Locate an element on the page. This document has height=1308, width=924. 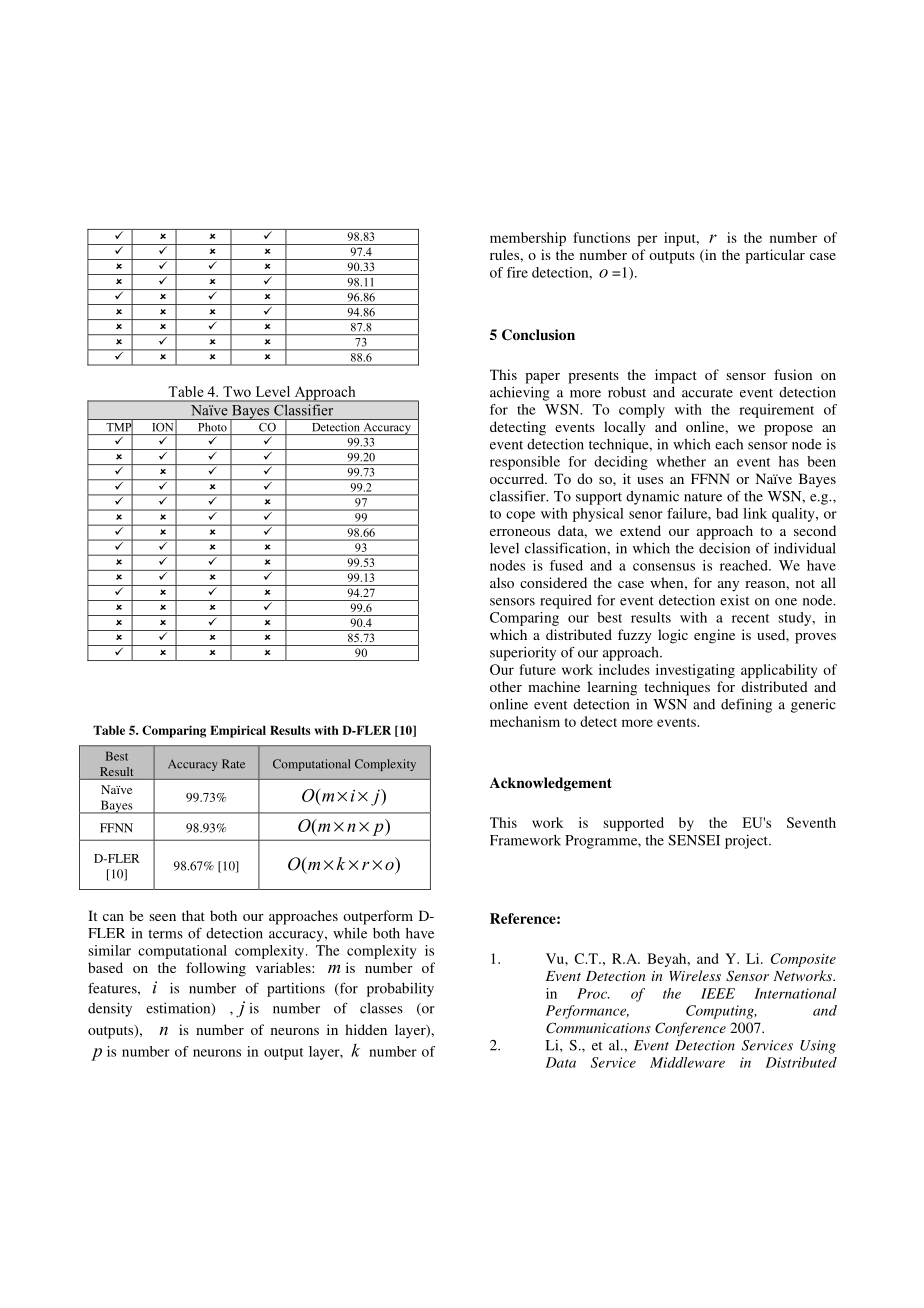
superiority is located at coordinates (523, 653).
